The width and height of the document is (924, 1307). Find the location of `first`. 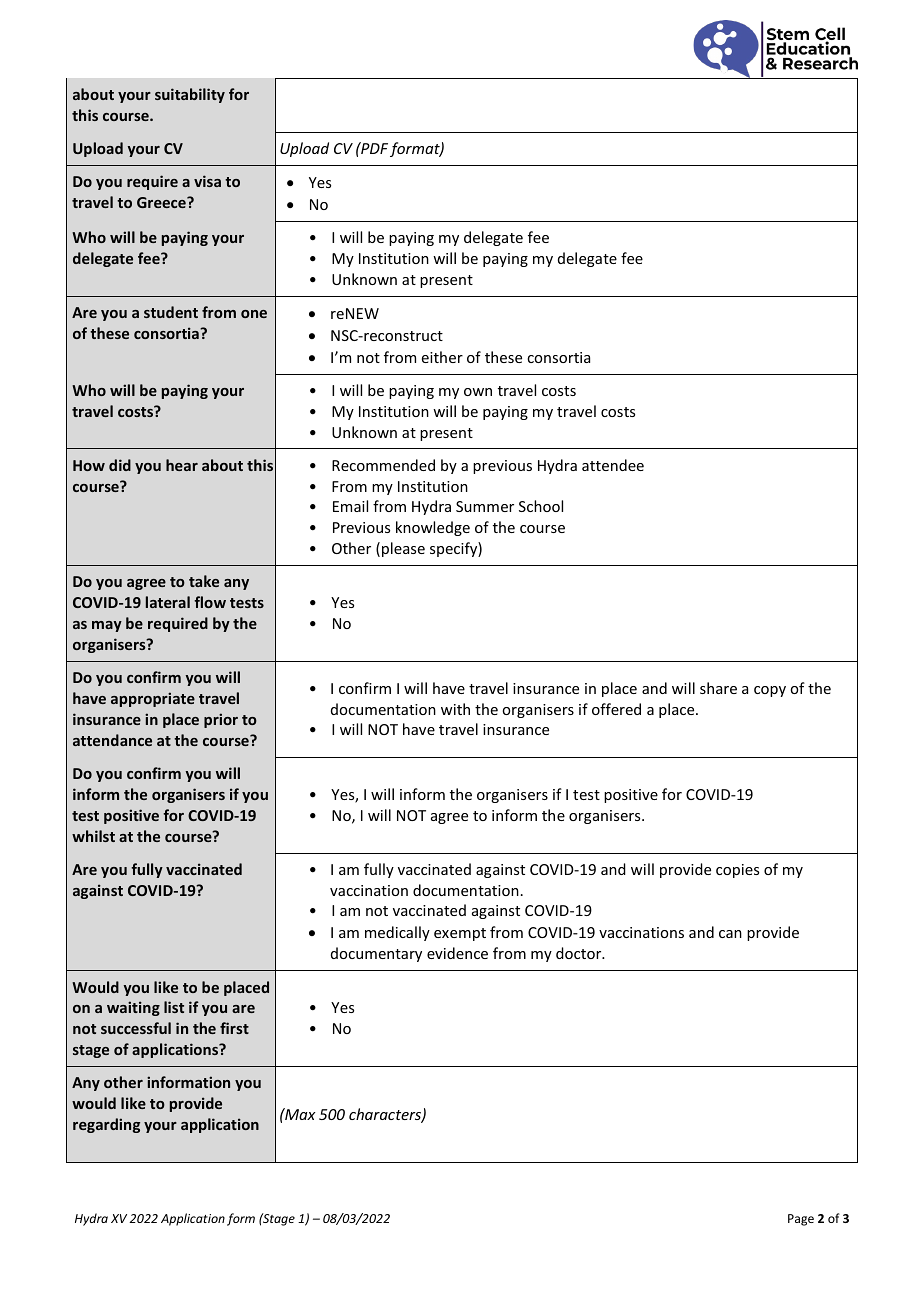

first is located at coordinates (234, 1028).
